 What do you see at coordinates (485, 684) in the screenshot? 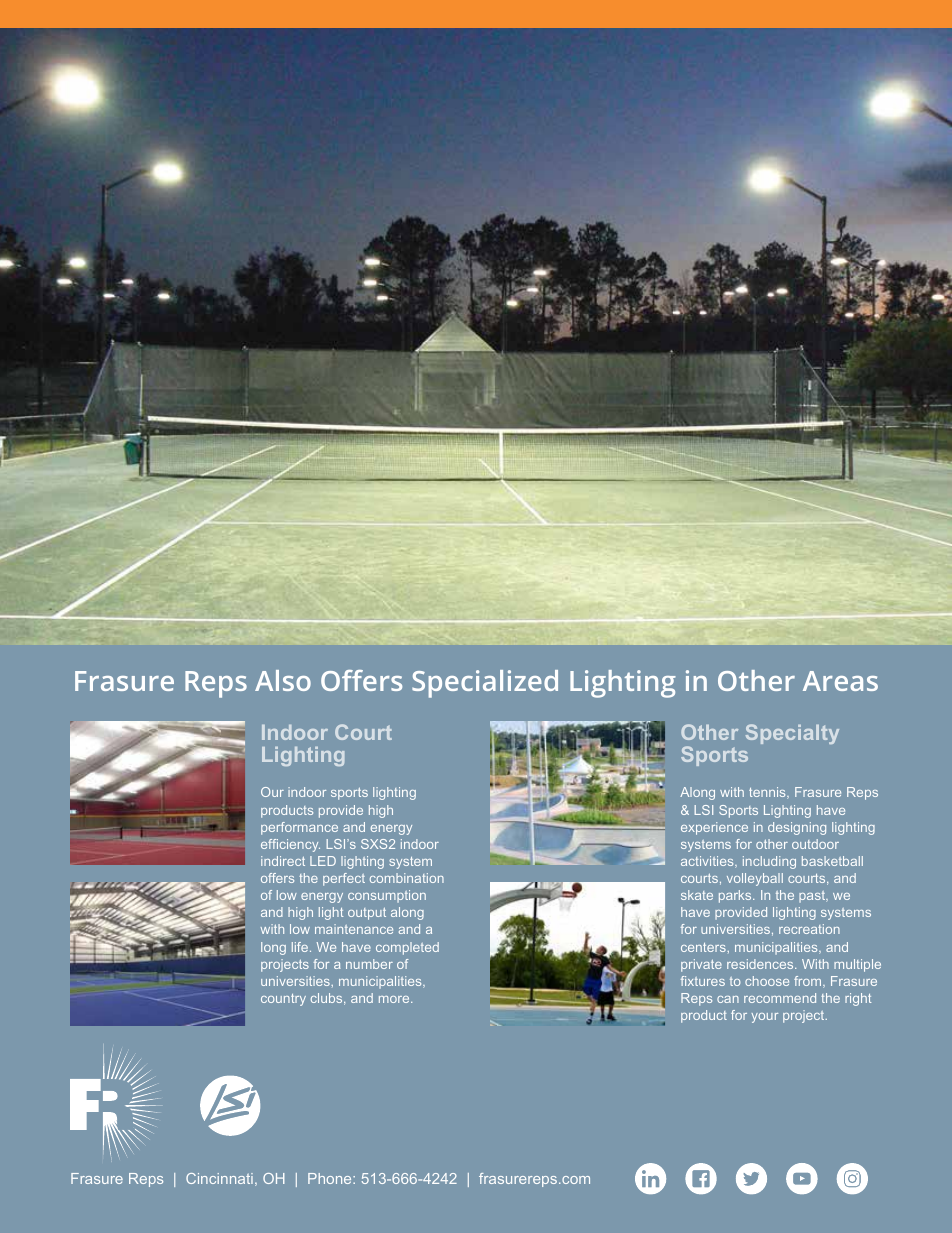
I see `Specialized` at bounding box center [485, 684].
